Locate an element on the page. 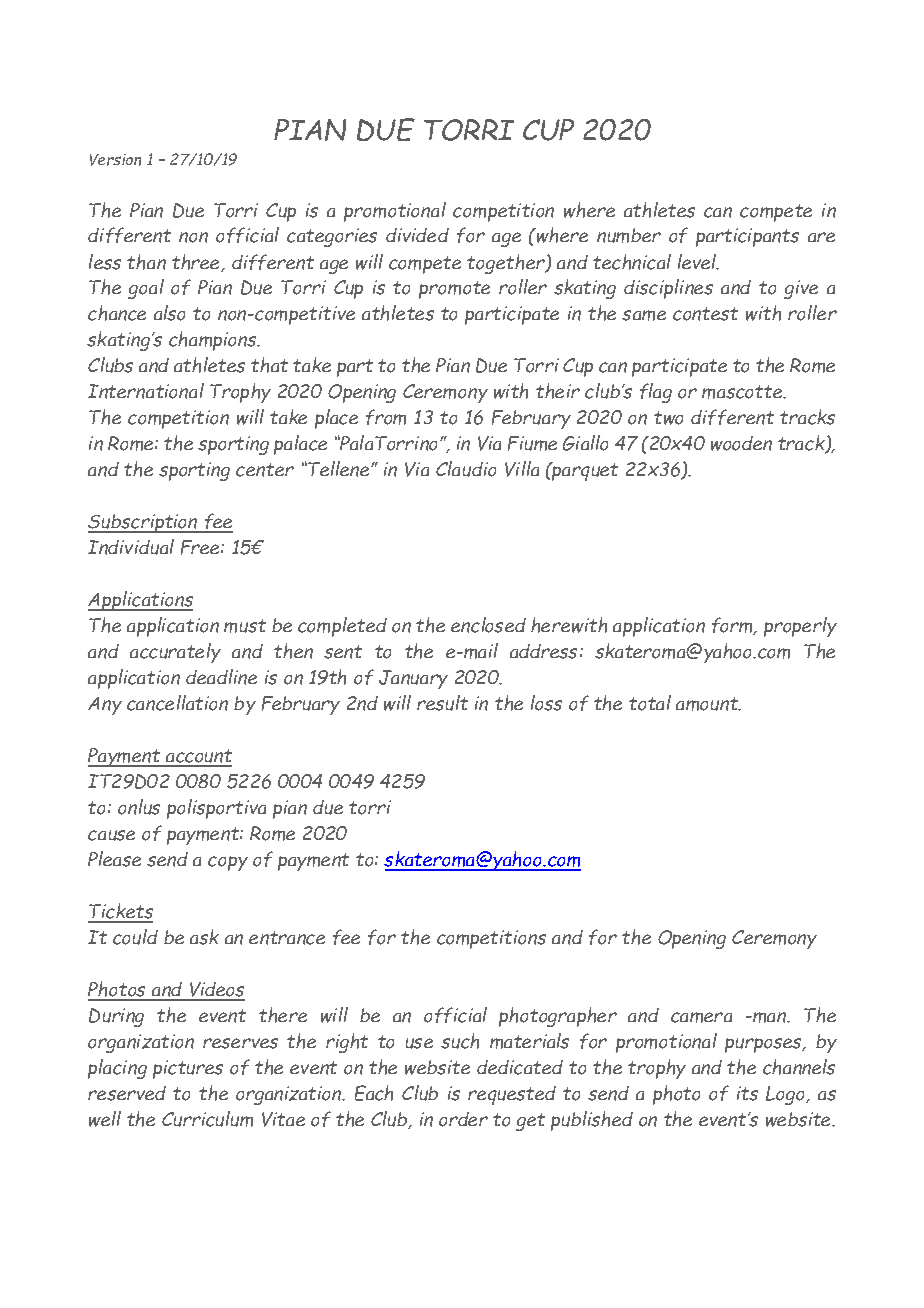  Claudio is located at coordinates (466, 469).
